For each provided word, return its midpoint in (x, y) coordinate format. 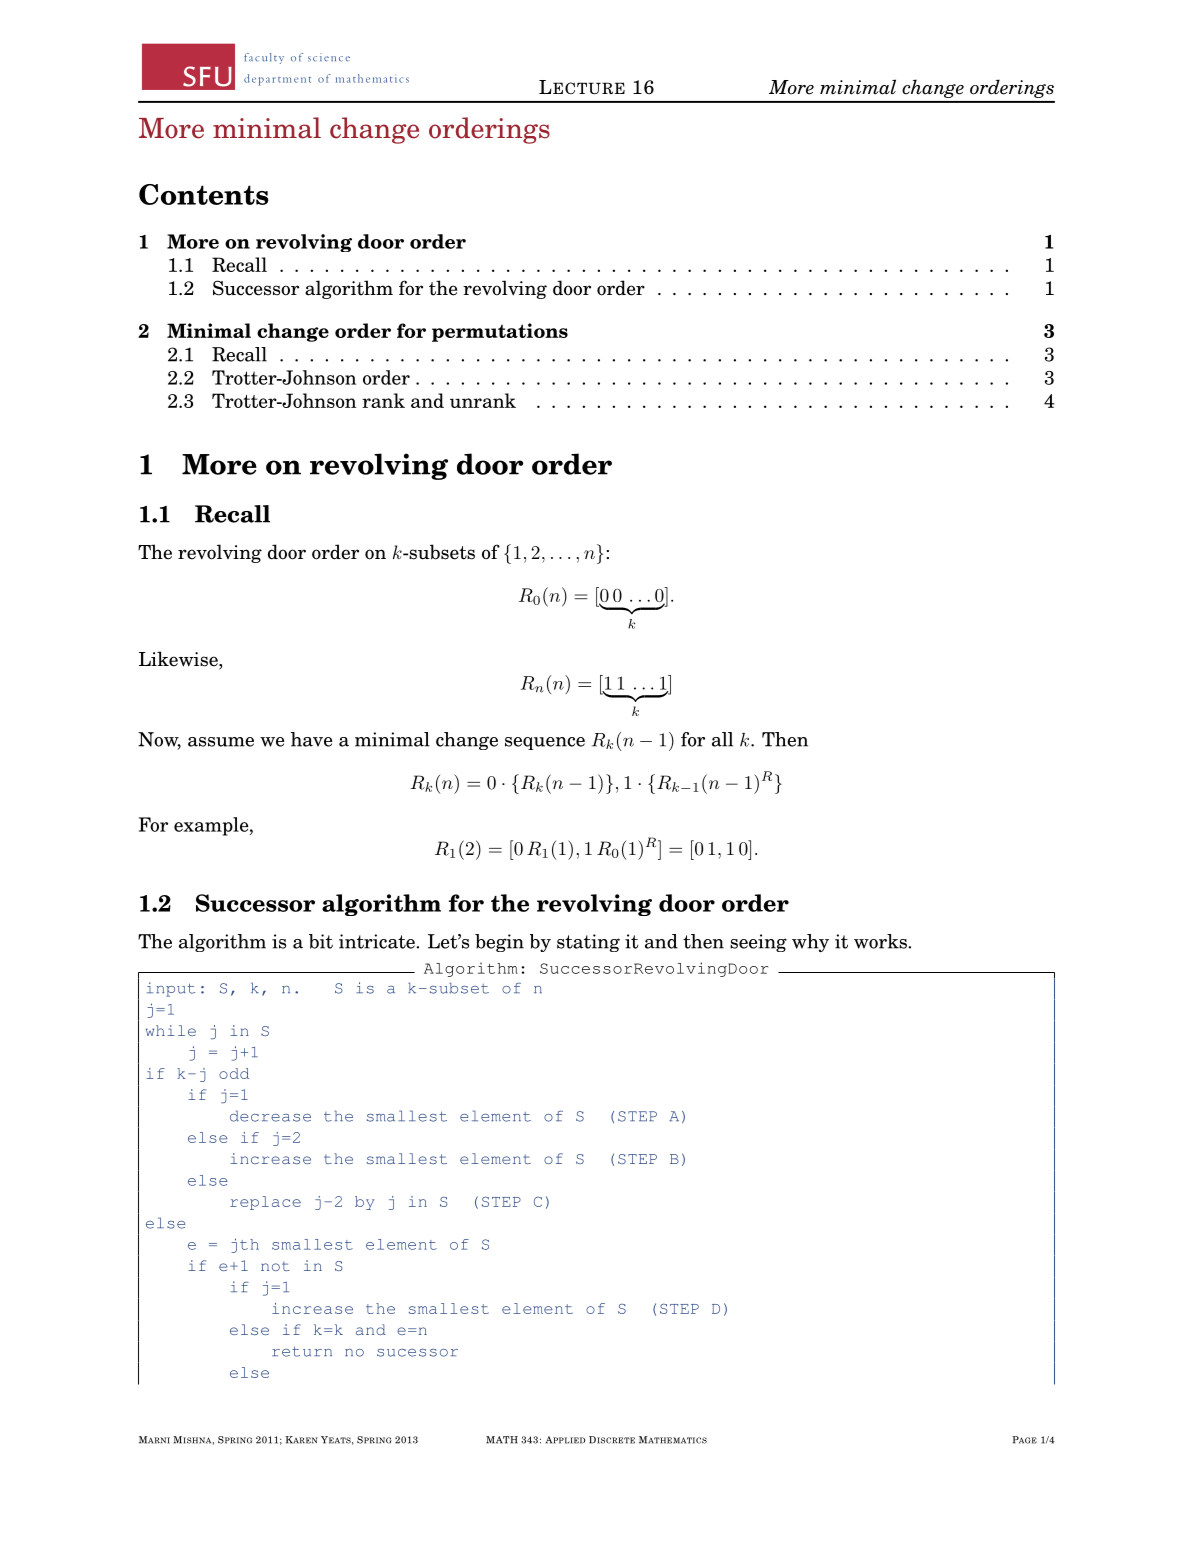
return (302, 1351)
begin (499, 943)
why (810, 943)
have (311, 739)
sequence (545, 743)
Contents (204, 194)
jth (245, 1245)
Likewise (179, 660)
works (881, 941)
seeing (758, 943)
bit (321, 941)
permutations (500, 332)
